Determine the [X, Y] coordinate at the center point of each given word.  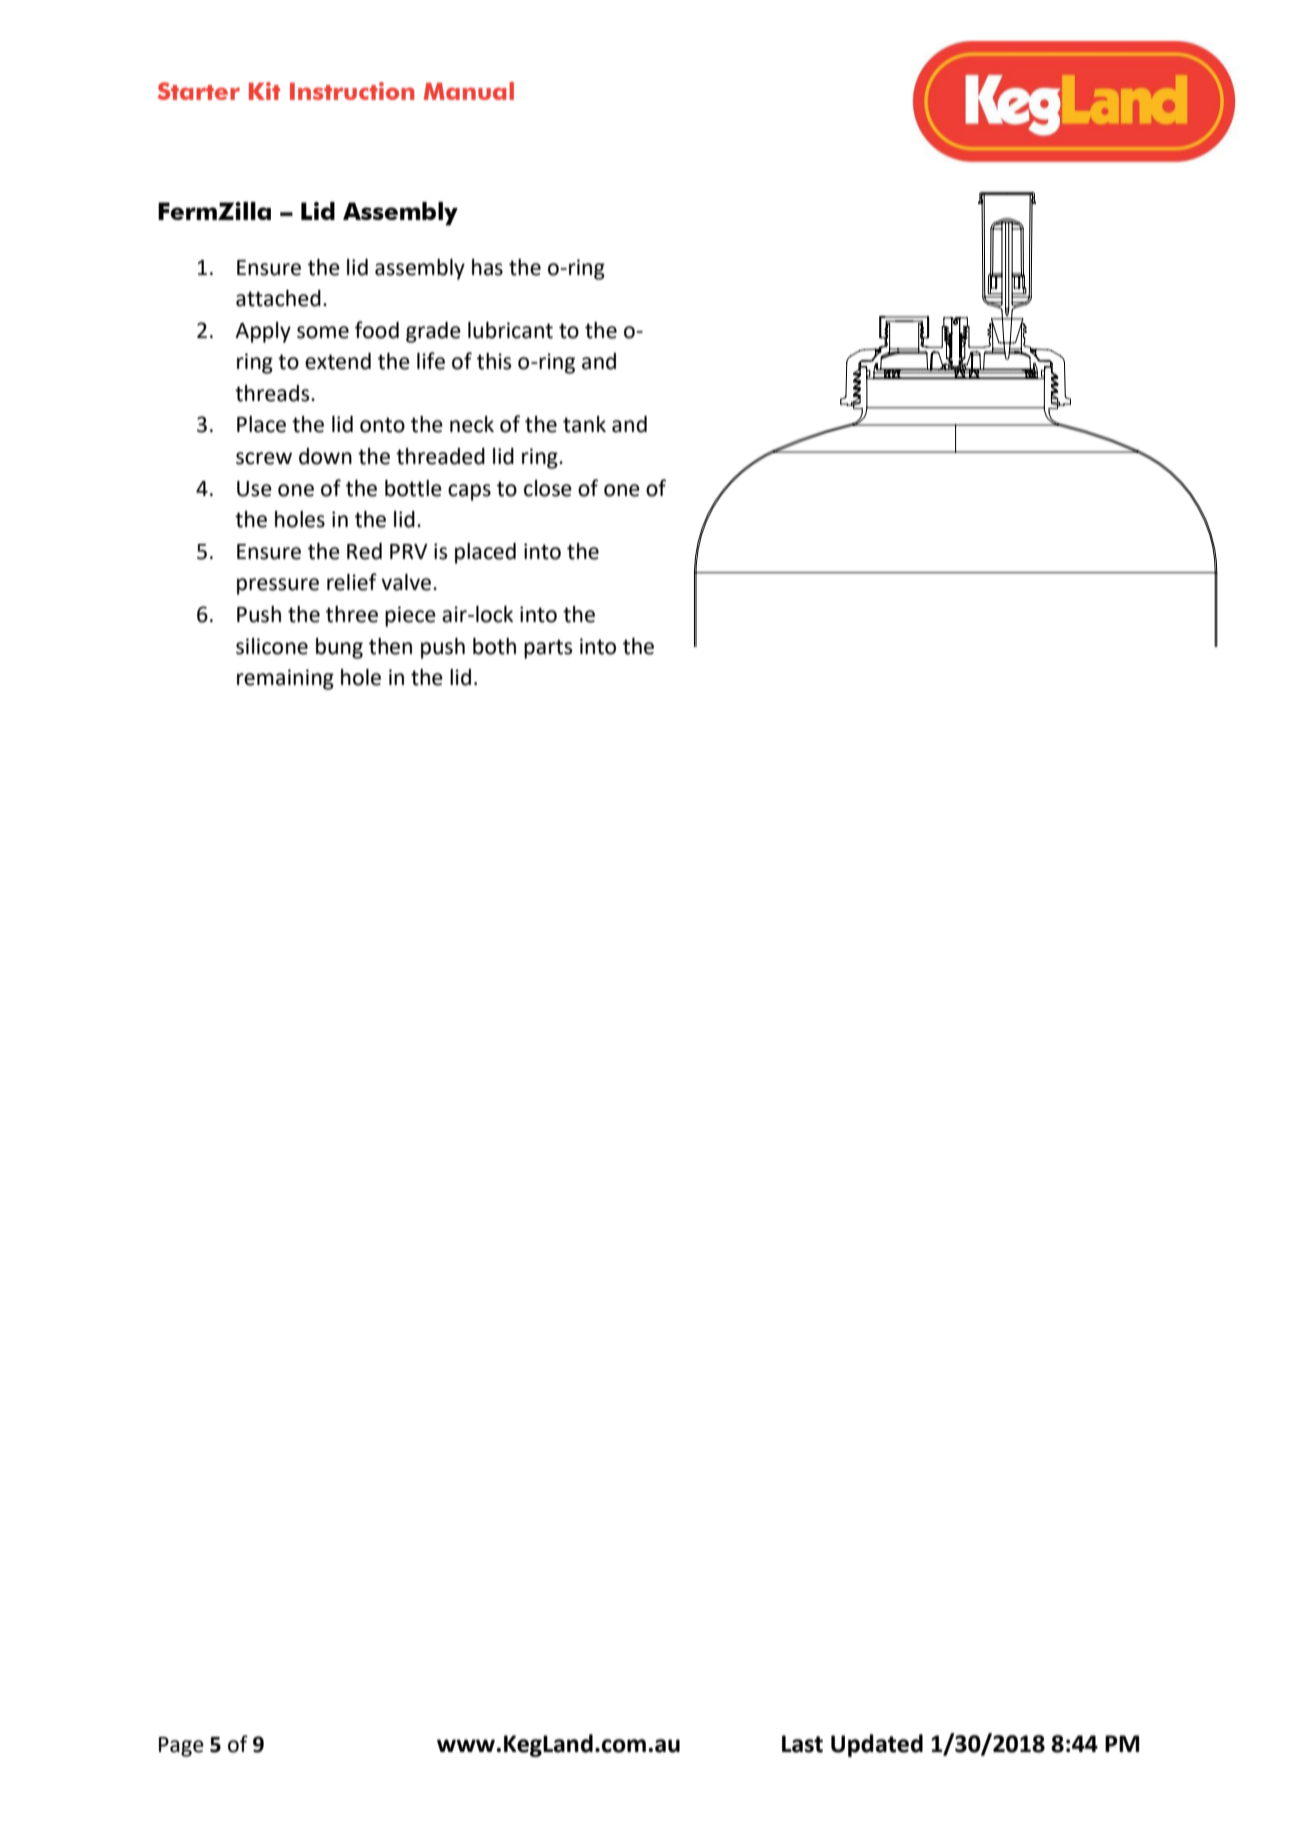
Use [254, 489]
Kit [264, 91]
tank [584, 424]
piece [410, 616]
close [548, 488]
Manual [469, 91]
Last [802, 1744]
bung [339, 648]
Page [181, 1747]
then [390, 646]
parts [548, 649]
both [494, 646]
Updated [877, 1745]
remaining [285, 679]
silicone [272, 646]
